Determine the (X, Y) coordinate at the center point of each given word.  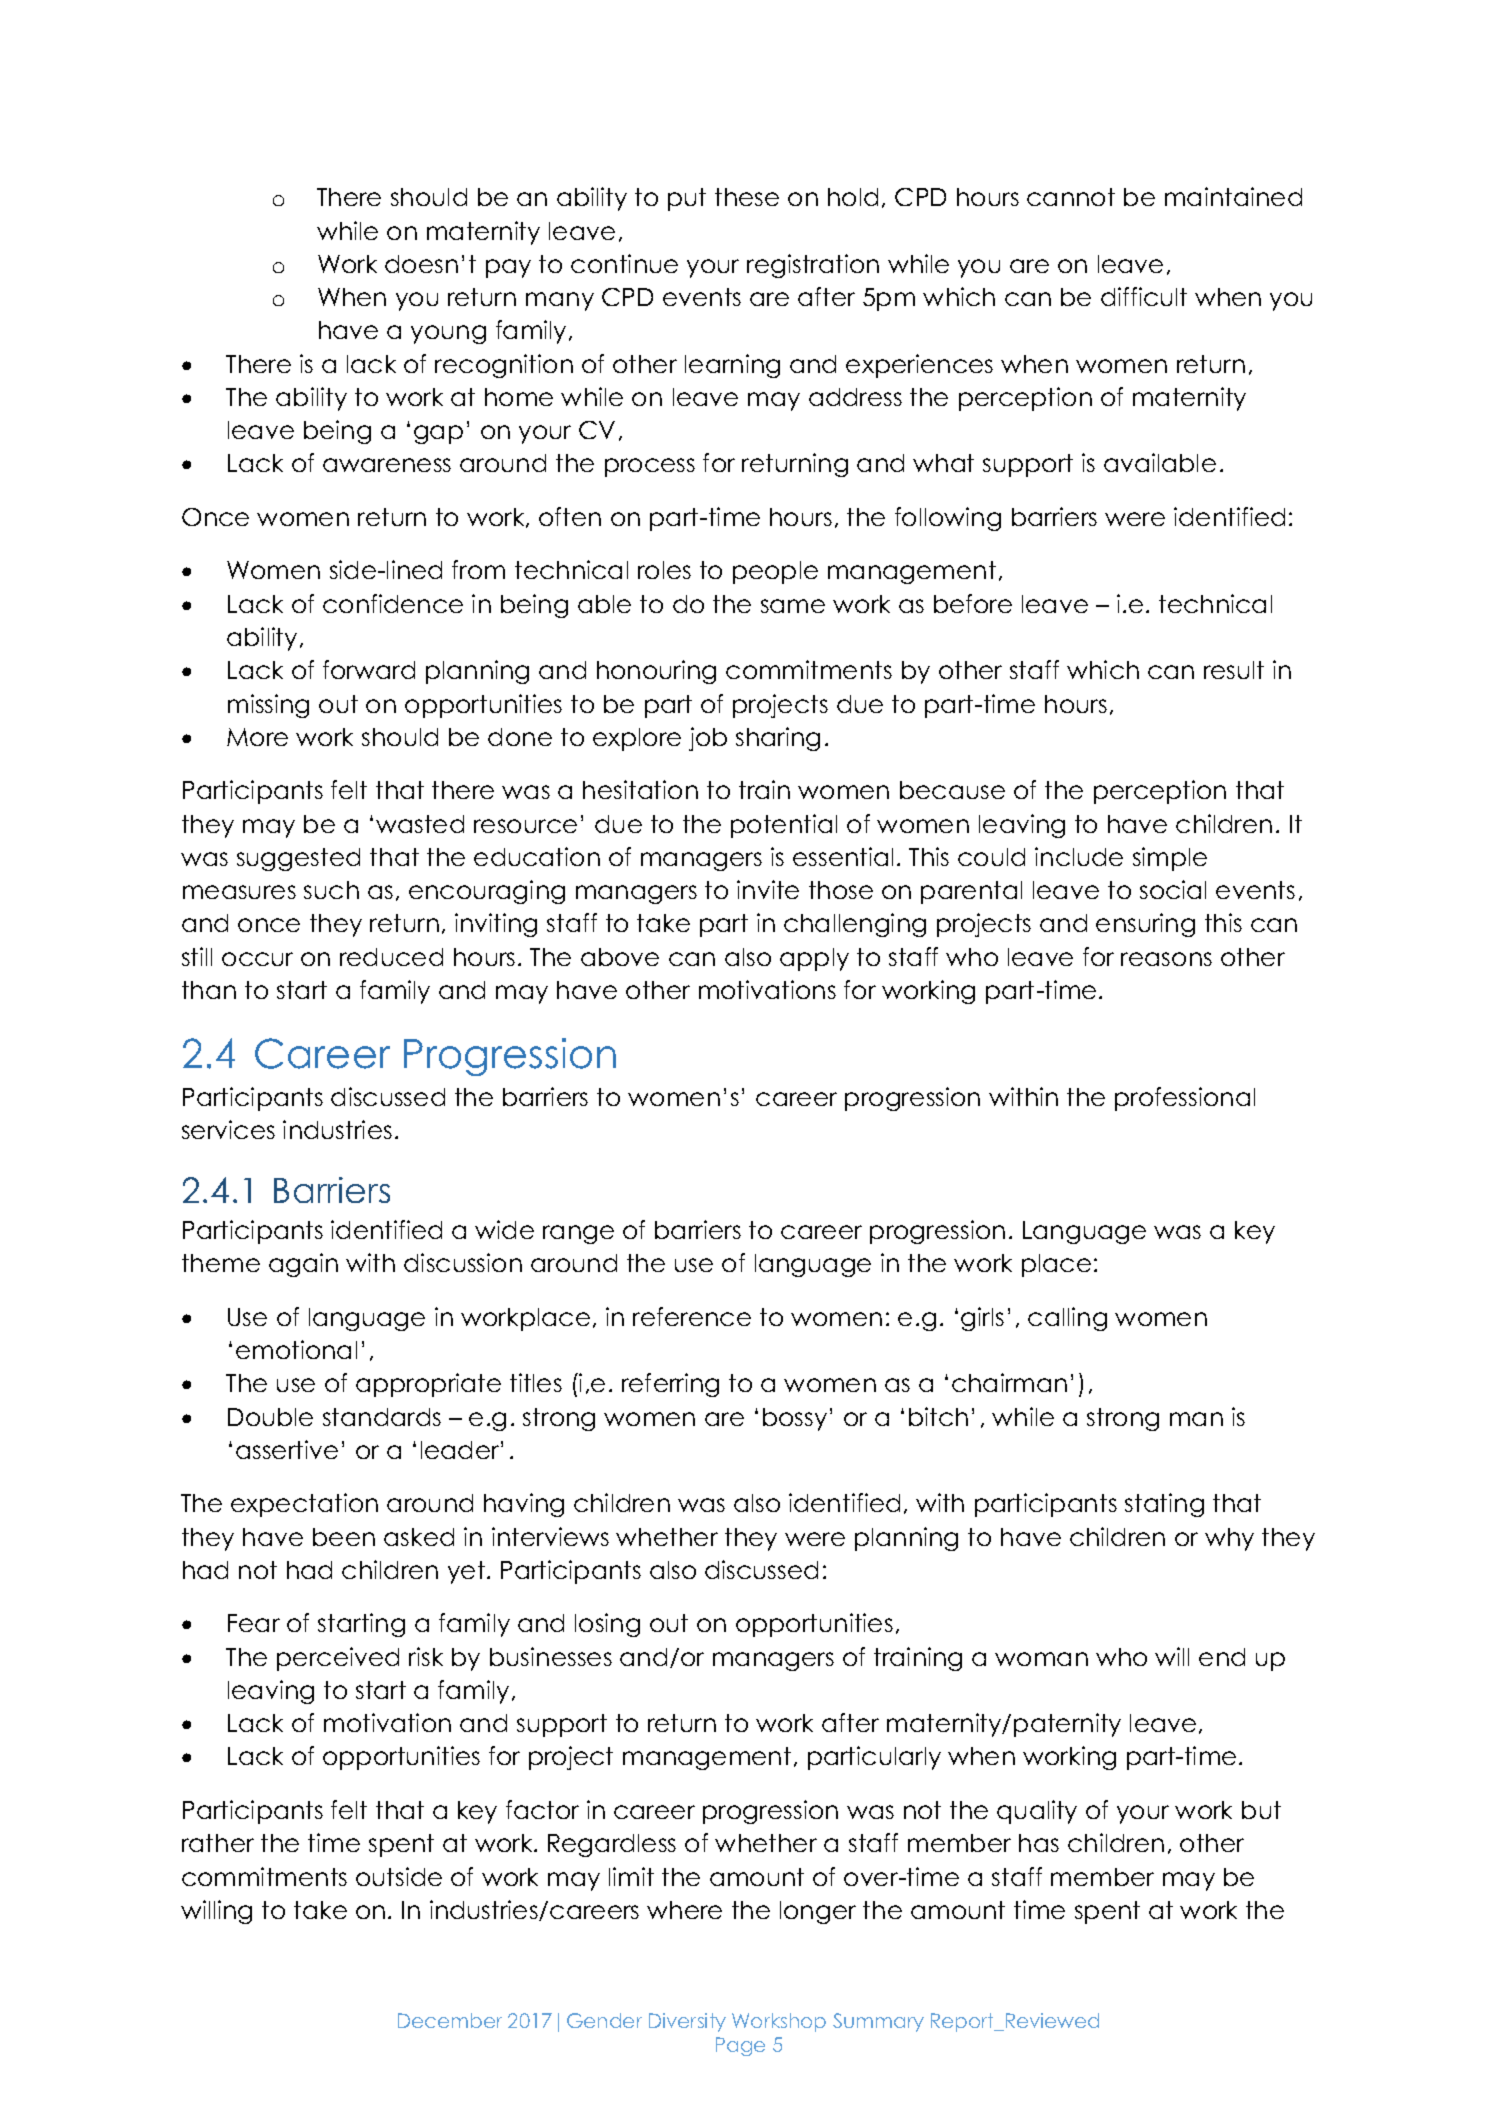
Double (270, 1417)
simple (1170, 859)
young (448, 334)
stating (1164, 1505)
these (747, 197)
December (450, 2020)
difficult (1144, 296)
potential (784, 826)
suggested (298, 859)
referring (670, 1385)
